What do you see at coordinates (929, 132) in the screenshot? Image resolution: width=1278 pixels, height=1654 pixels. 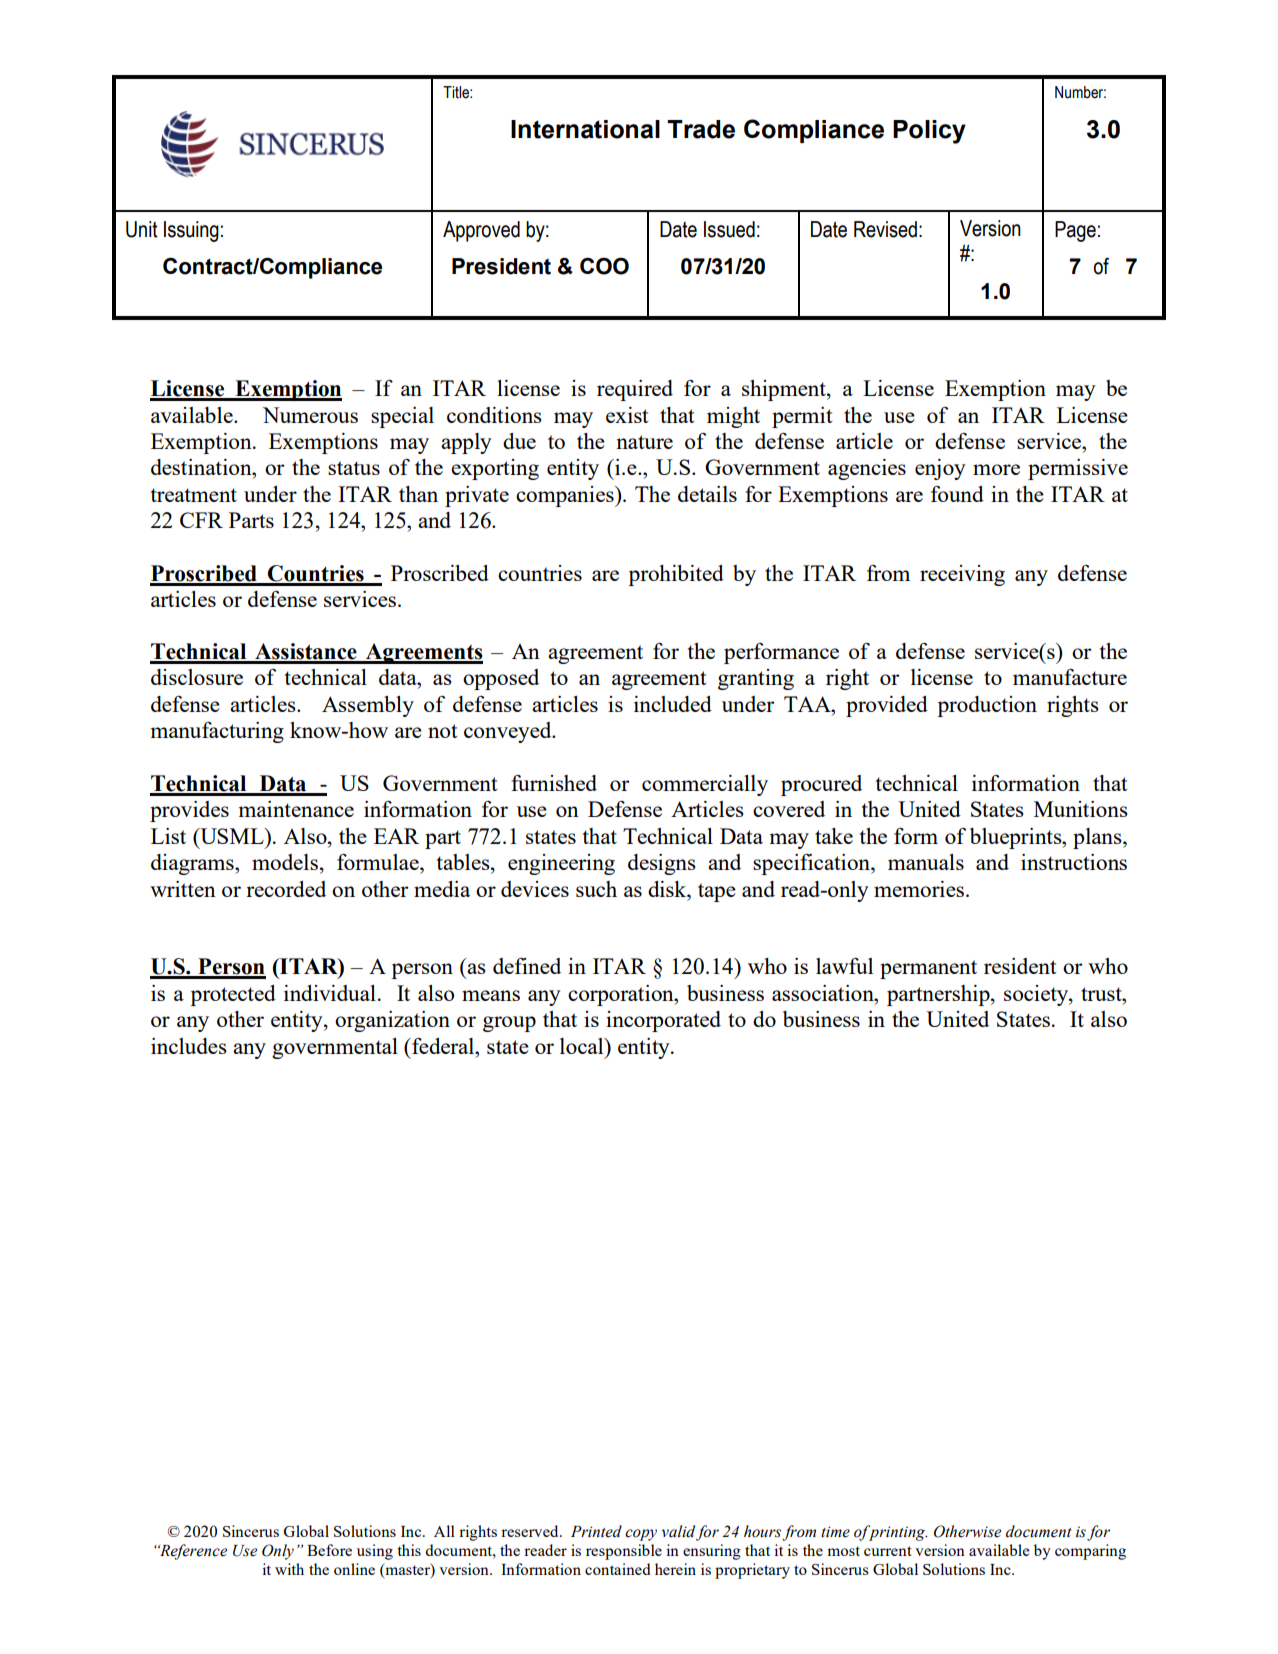 I see `Policy` at bounding box center [929, 132].
